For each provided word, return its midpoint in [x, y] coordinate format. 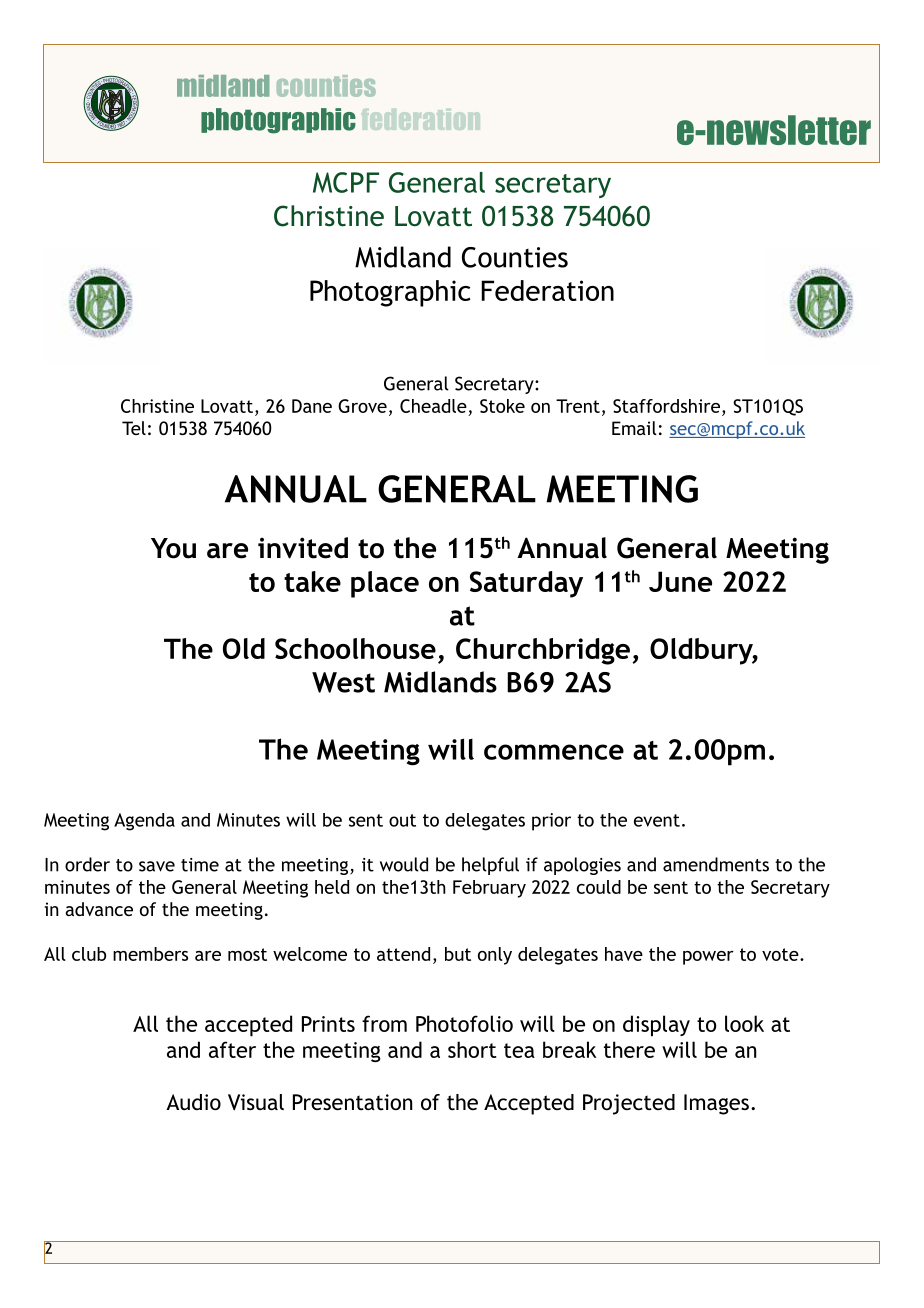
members [150, 954]
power [708, 958]
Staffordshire [666, 406]
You [173, 548]
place [385, 584]
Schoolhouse [355, 648]
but [458, 954]
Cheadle [433, 406]
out [402, 820]
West [343, 682]
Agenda [144, 822]
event [657, 820]
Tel [134, 428]
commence [554, 752]
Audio [193, 1102]
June [680, 581]
